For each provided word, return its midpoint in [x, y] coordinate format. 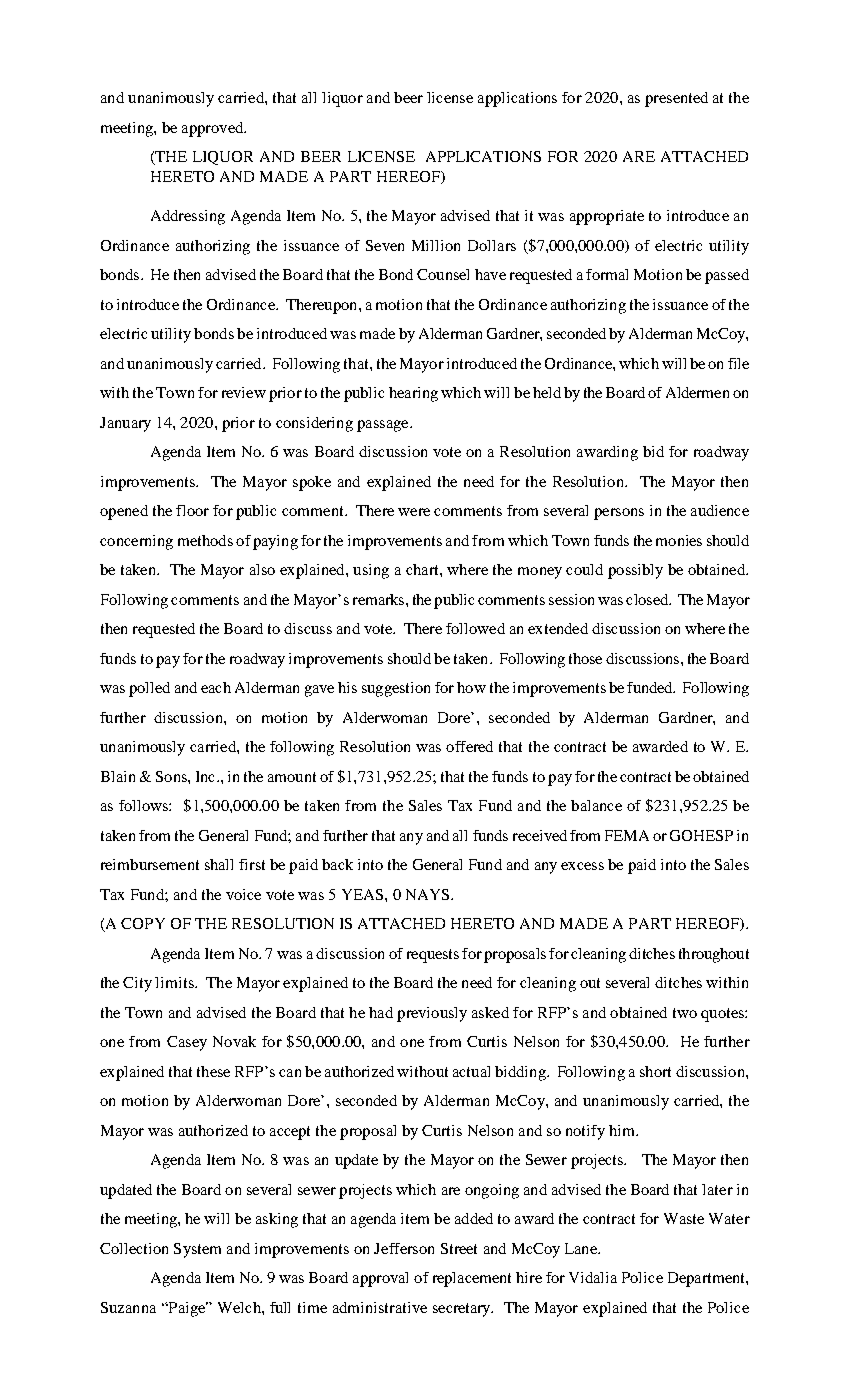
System [197, 1250]
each [216, 687]
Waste [684, 1218]
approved [214, 129]
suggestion [396, 689]
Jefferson [404, 1248]
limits [175, 982]
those [585, 658]
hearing [413, 394]
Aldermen [697, 392]
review [244, 392]
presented [676, 99]
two [685, 1013]
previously [432, 1014]
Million [436, 245]
